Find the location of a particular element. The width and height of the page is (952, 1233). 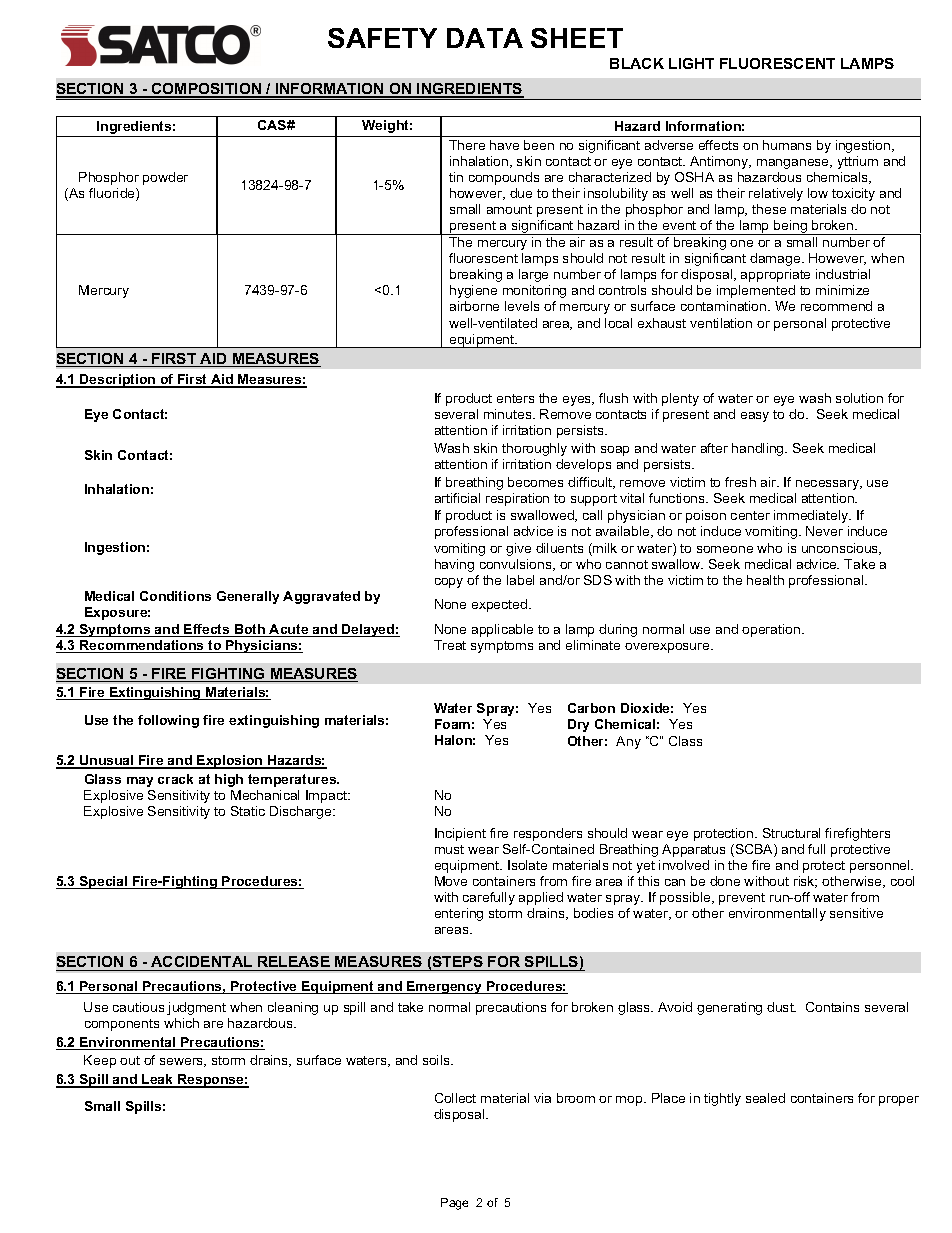

minimize is located at coordinates (842, 290).
